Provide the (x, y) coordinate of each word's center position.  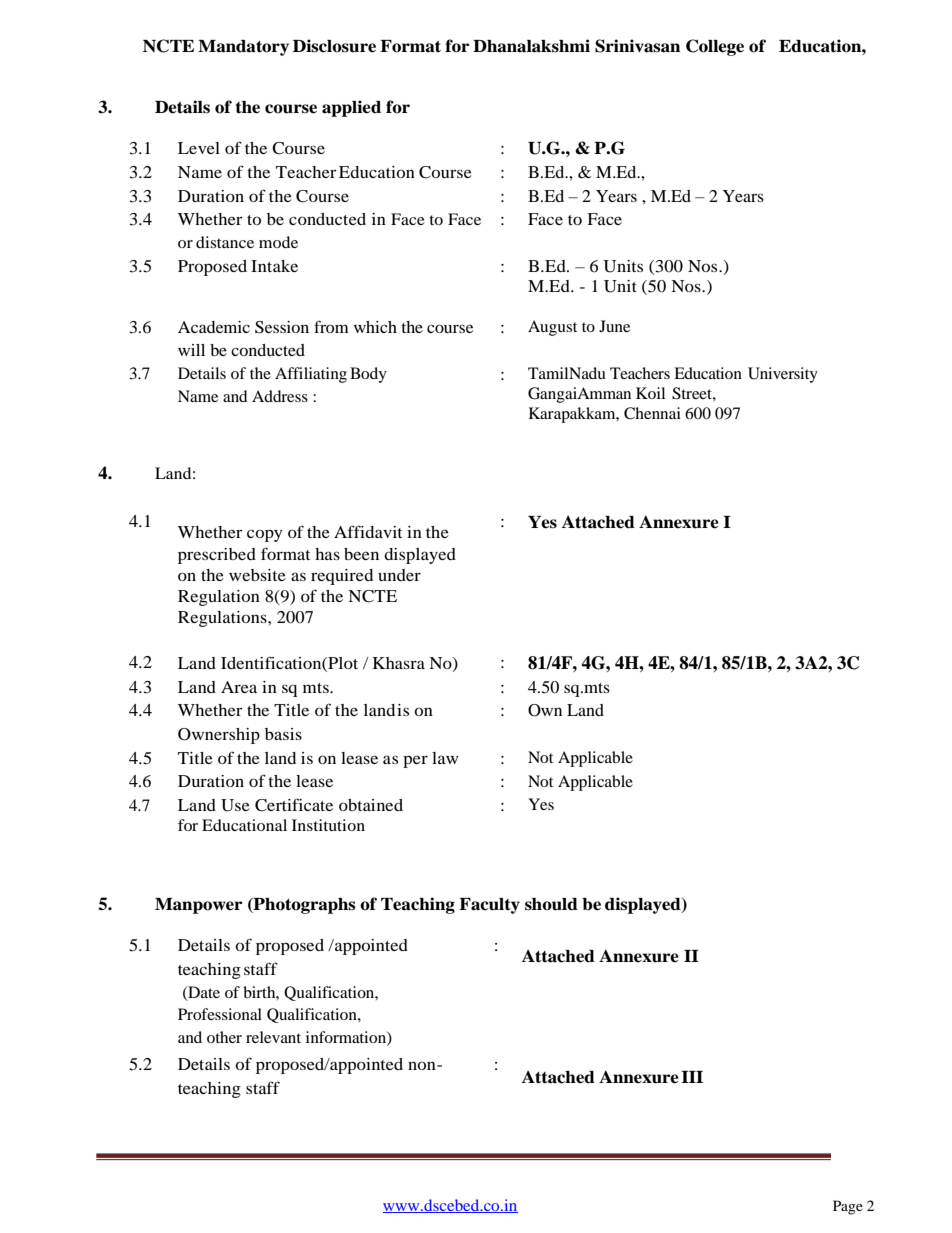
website (257, 575)
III (692, 1077)
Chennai (652, 413)
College (715, 47)
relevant (273, 1037)
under (399, 575)
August (552, 328)
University (783, 375)
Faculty (489, 906)
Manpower (198, 906)
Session (282, 327)
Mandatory (243, 48)
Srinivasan (637, 46)
